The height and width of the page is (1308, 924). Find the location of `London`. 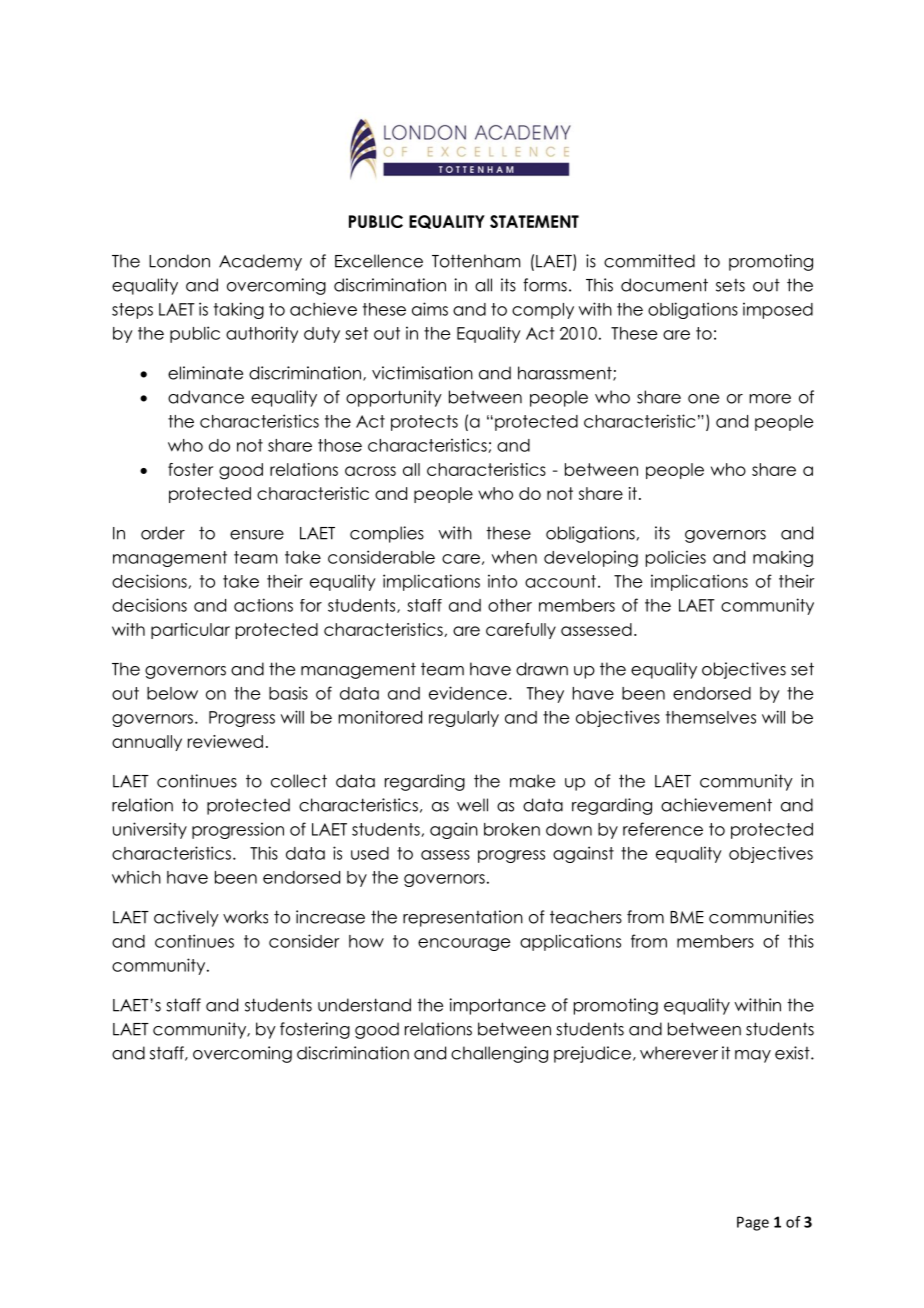

London is located at coordinates (179, 261).
